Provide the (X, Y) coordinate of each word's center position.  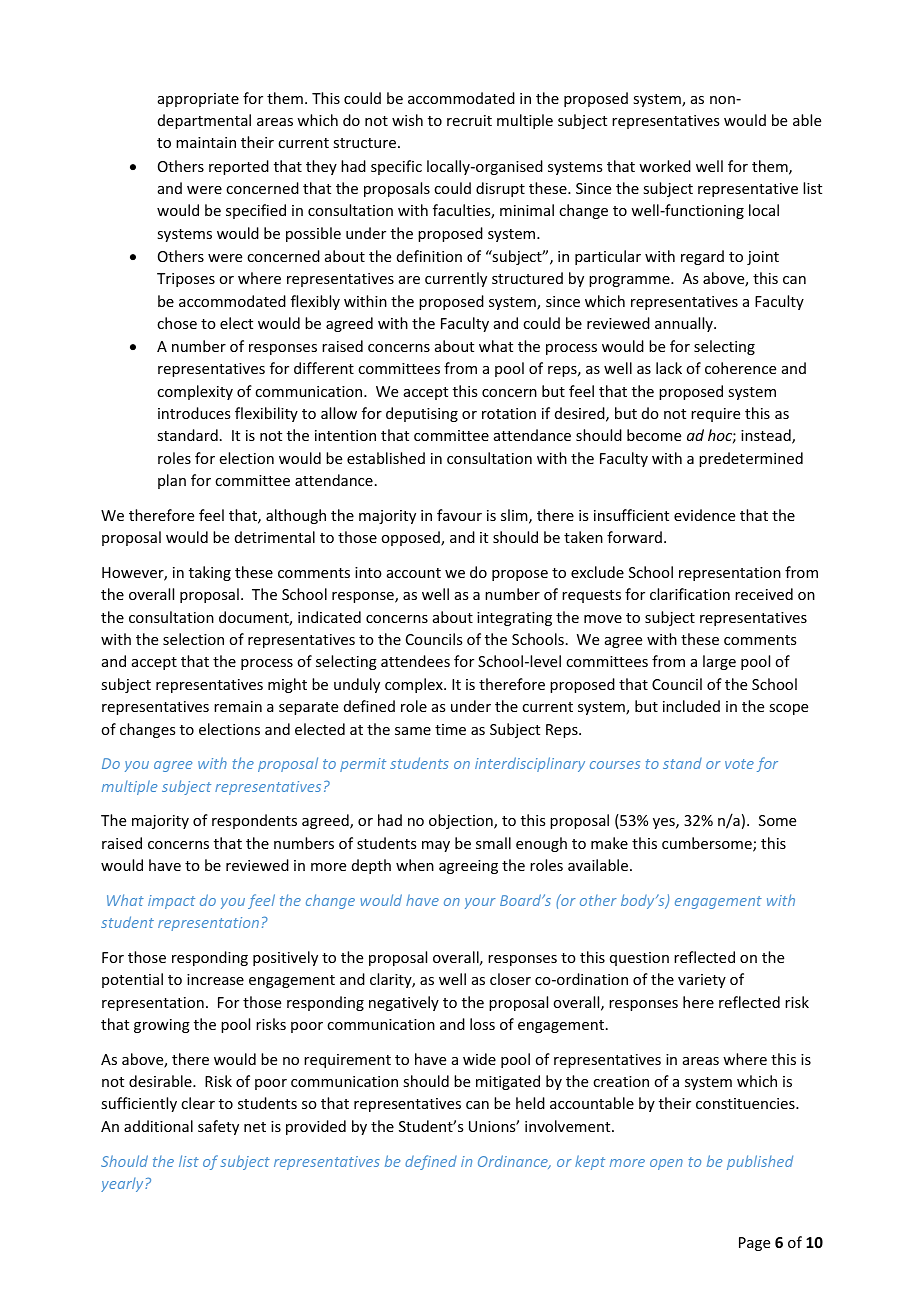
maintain (206, 142)
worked (665, 166)
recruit (469, 120)
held (530, 1103)
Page (754, 1244)
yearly (123, 1185)
